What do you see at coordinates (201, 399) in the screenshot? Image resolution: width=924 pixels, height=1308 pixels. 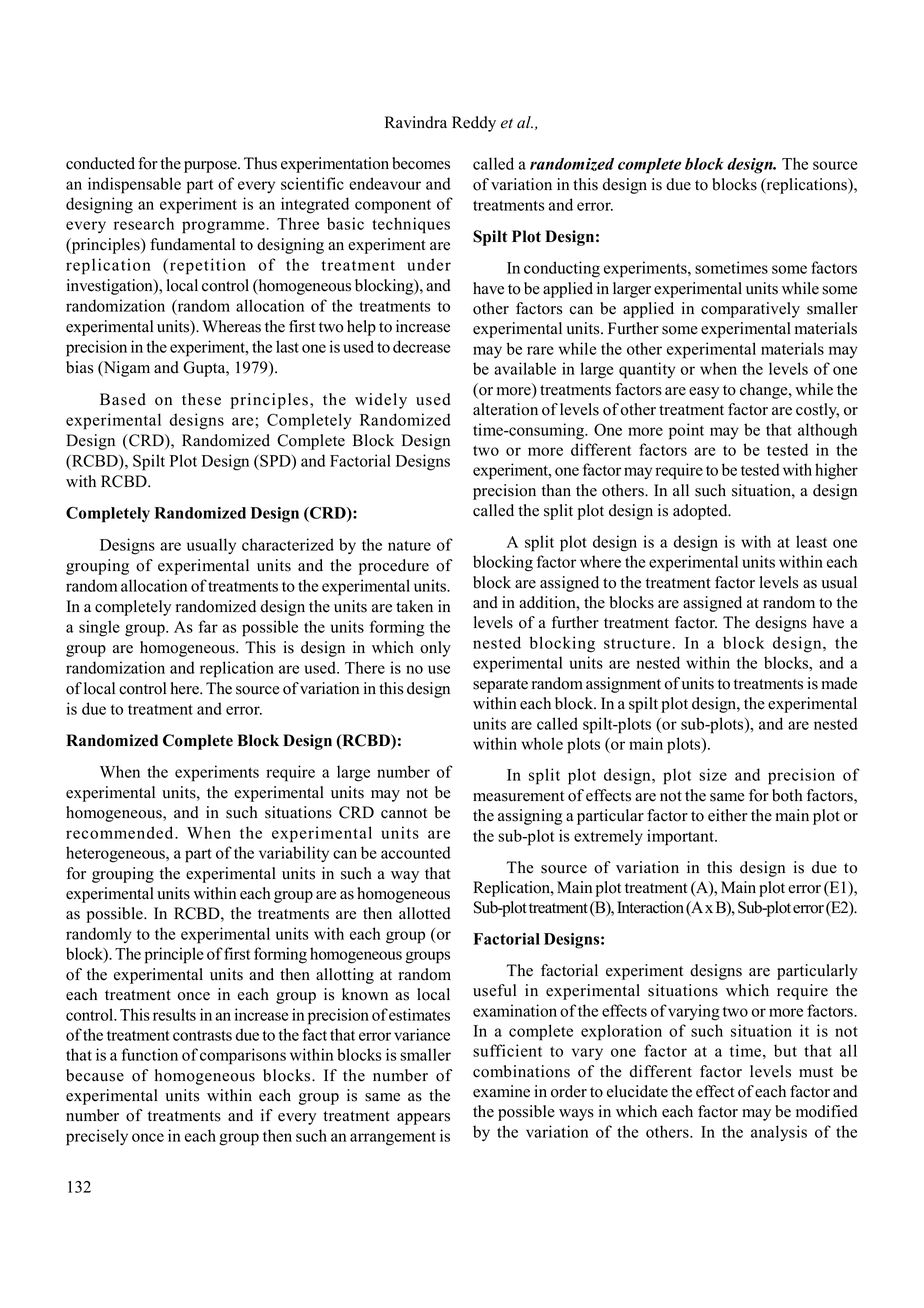 I see `these` at bounding box center [201, 399].
